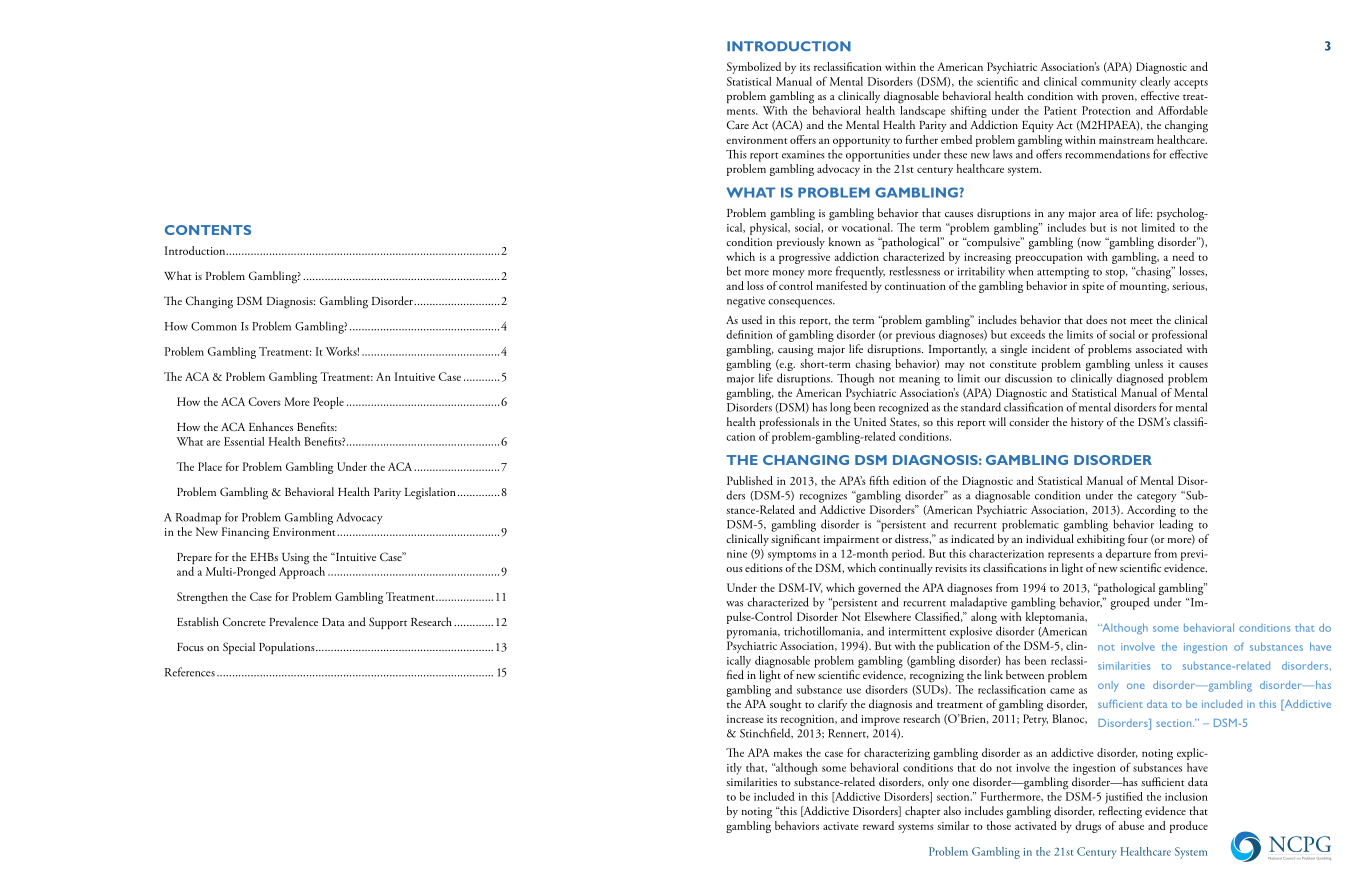  I want to click on does, so click(1096, 319).
